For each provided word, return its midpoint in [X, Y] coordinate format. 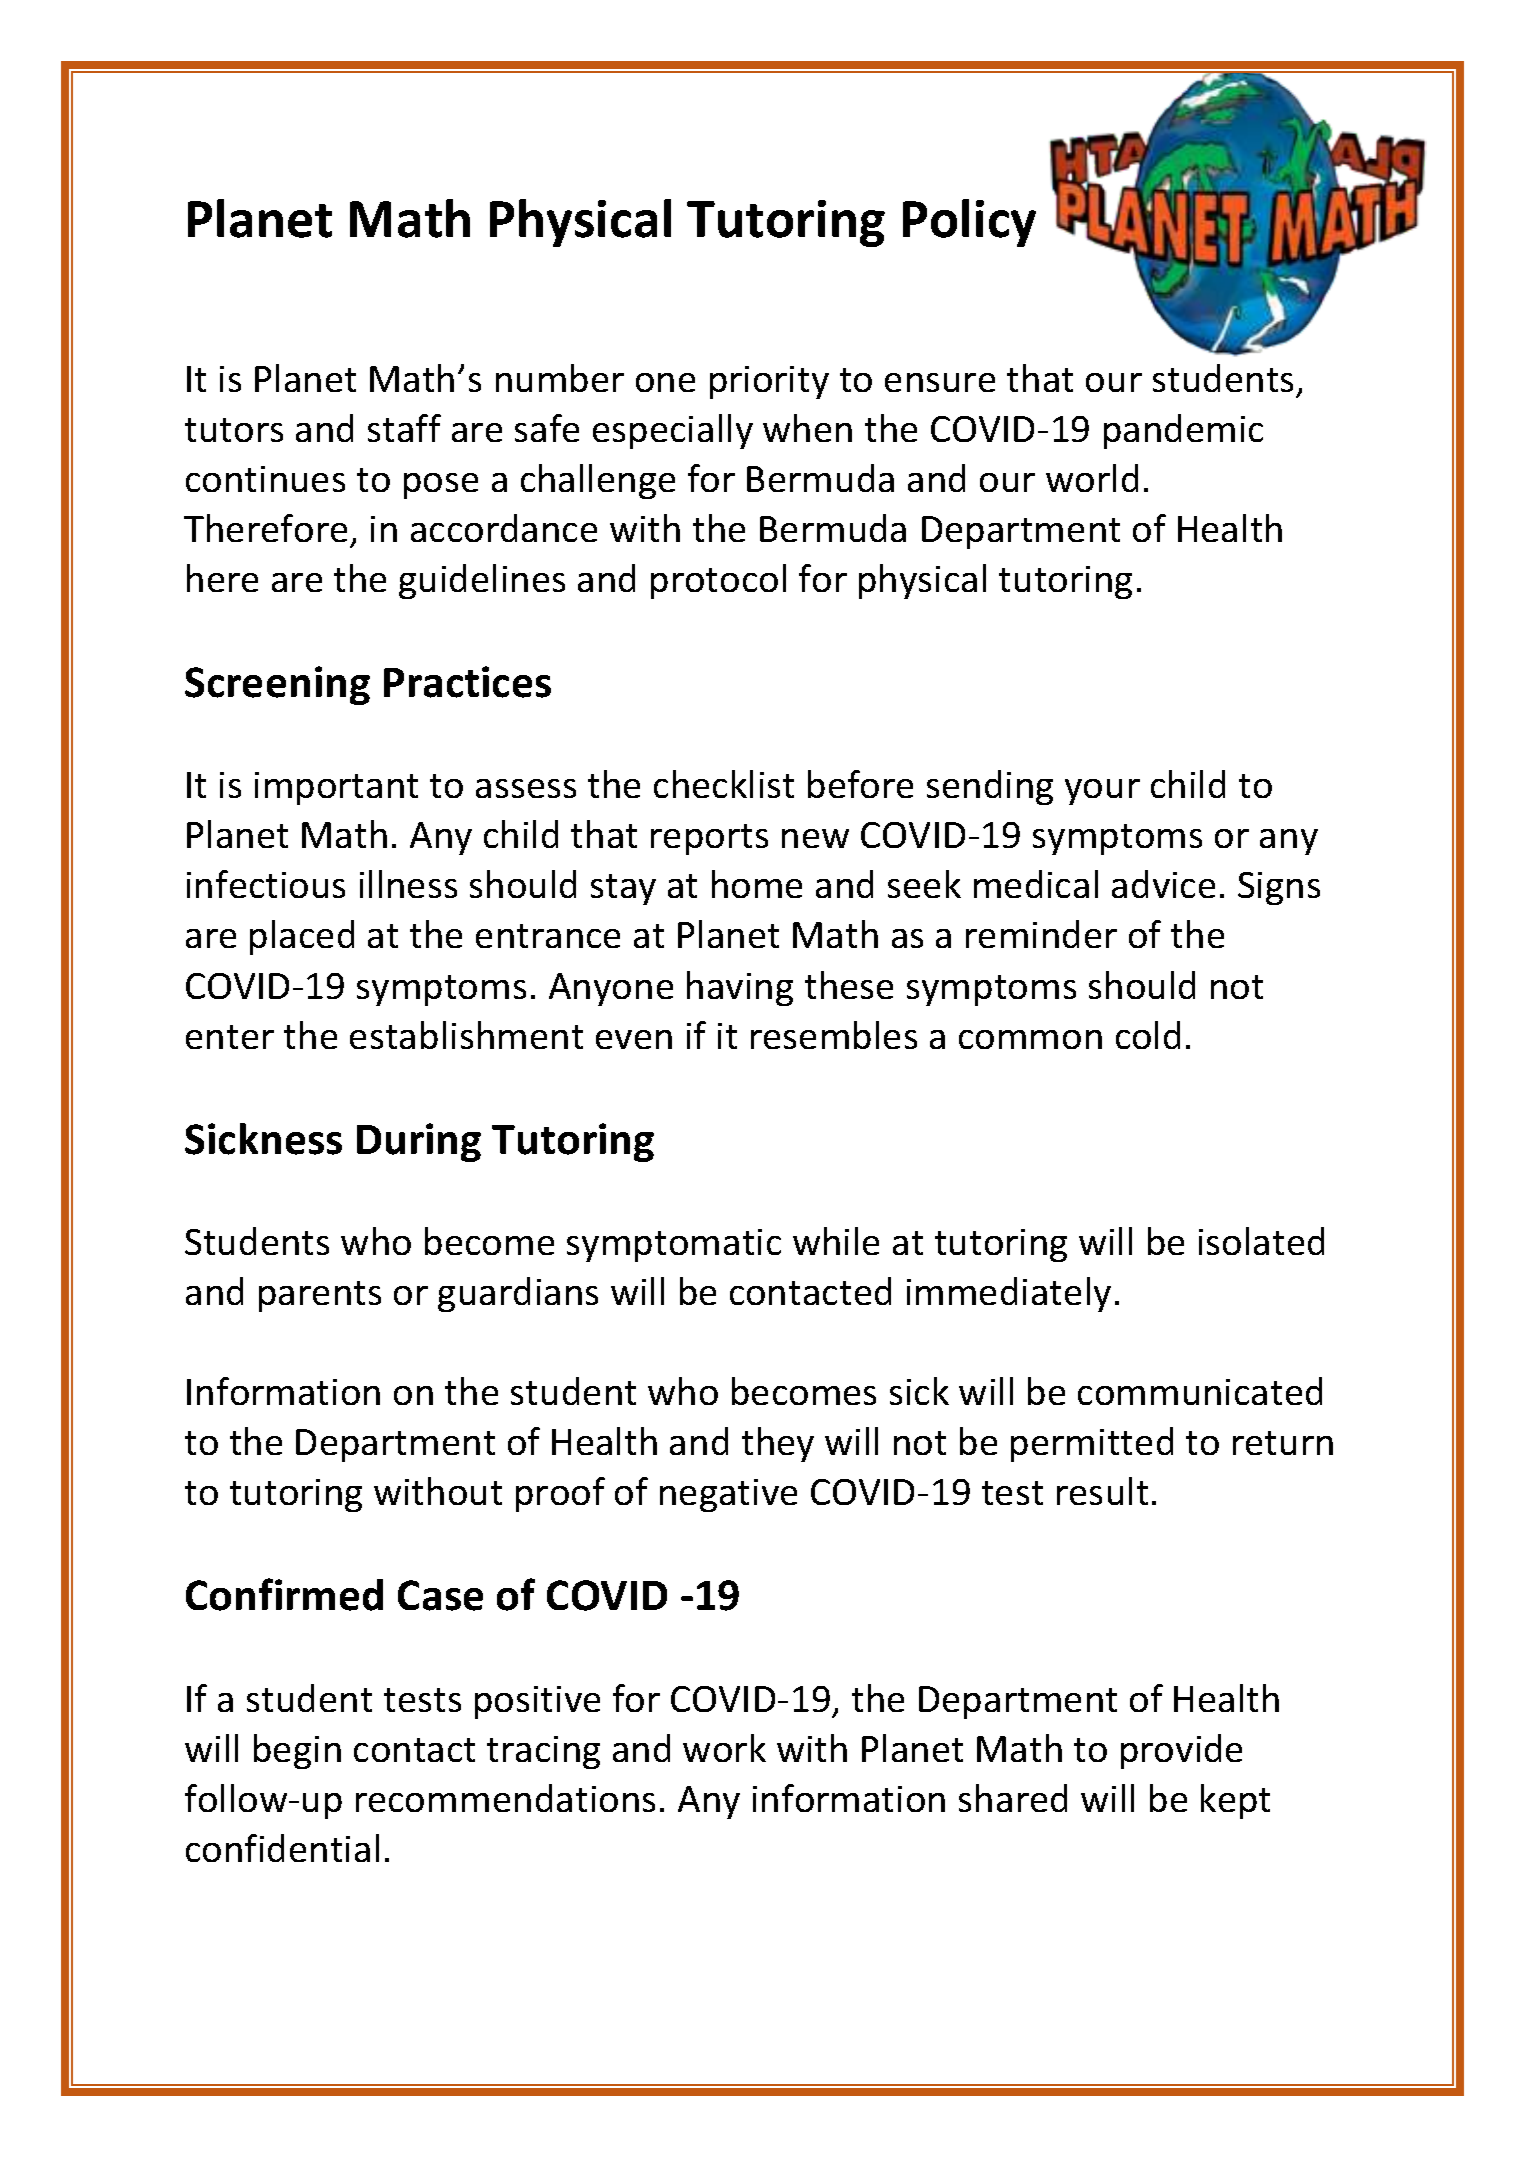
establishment [466, 1035]
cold [1148, 1035]
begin [297, 1751]
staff [404, 428]
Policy [969, 223]
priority [769, 382]
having [740, 988]
